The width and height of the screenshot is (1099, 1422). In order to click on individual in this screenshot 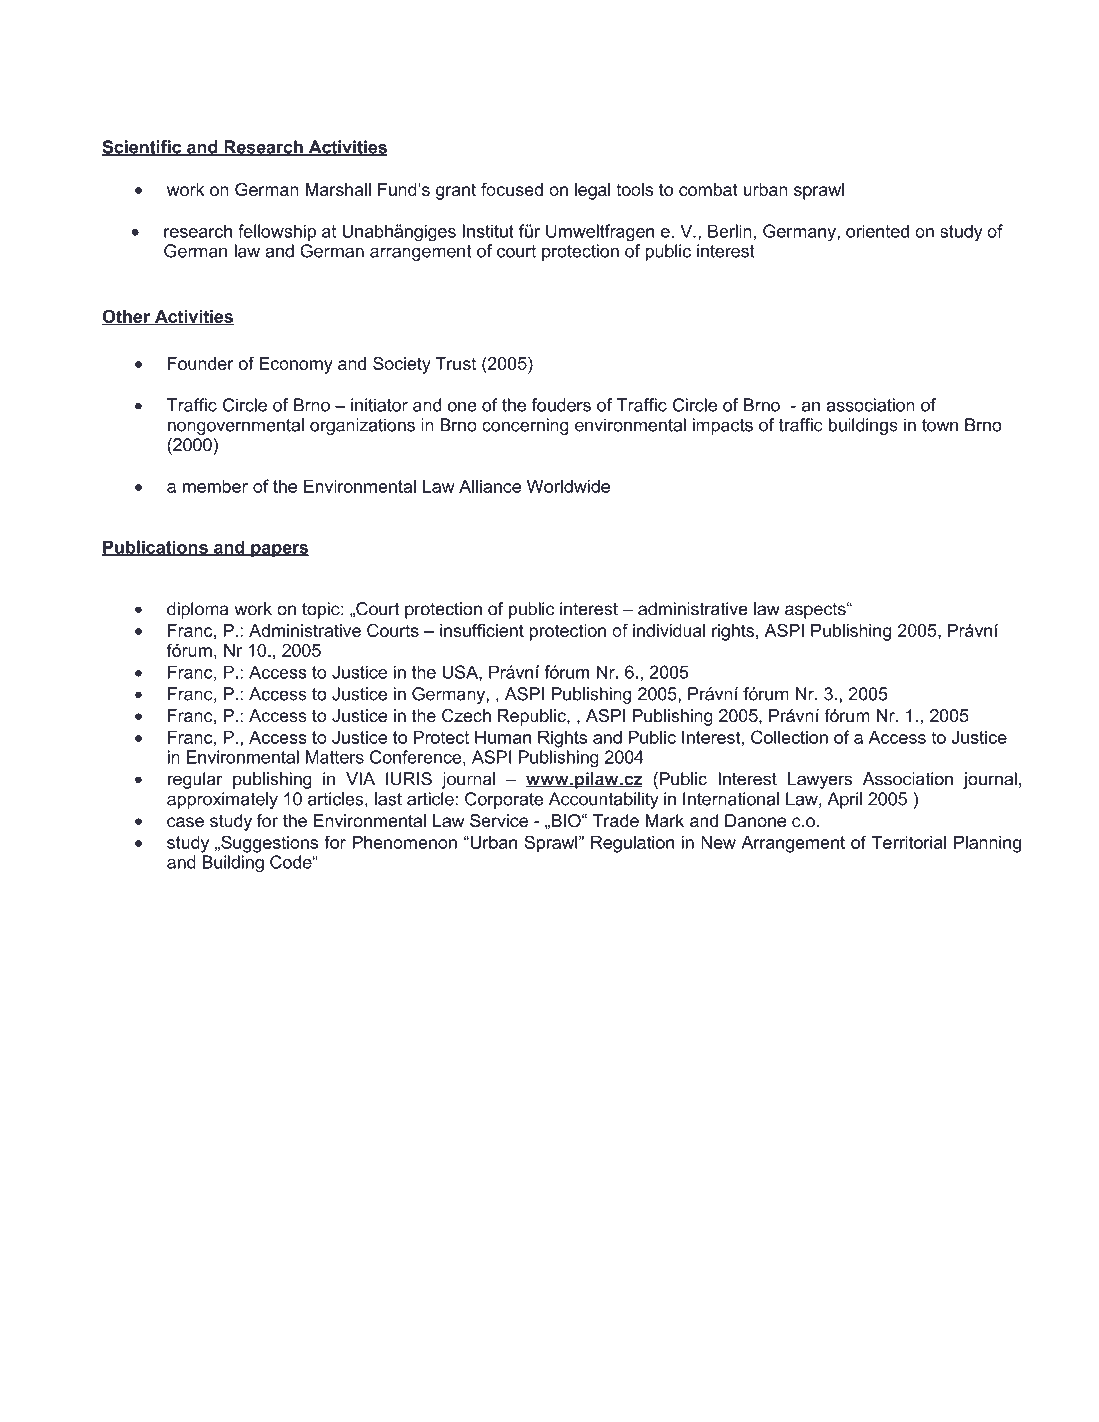, I will do `click(669, 630)`.
